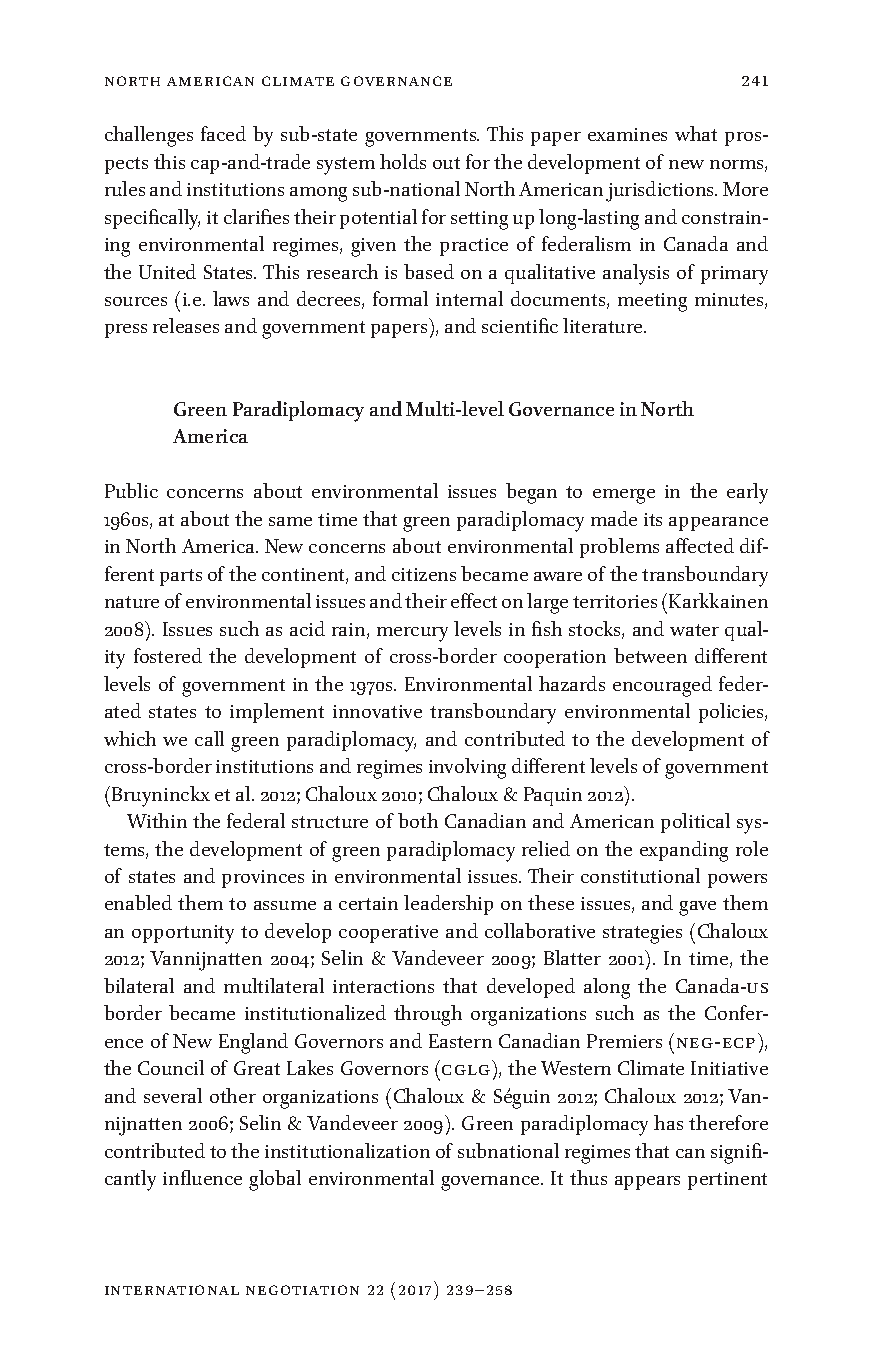 The height and width of the document is (1359, 896). I want to click on which, so click(130, 738).
